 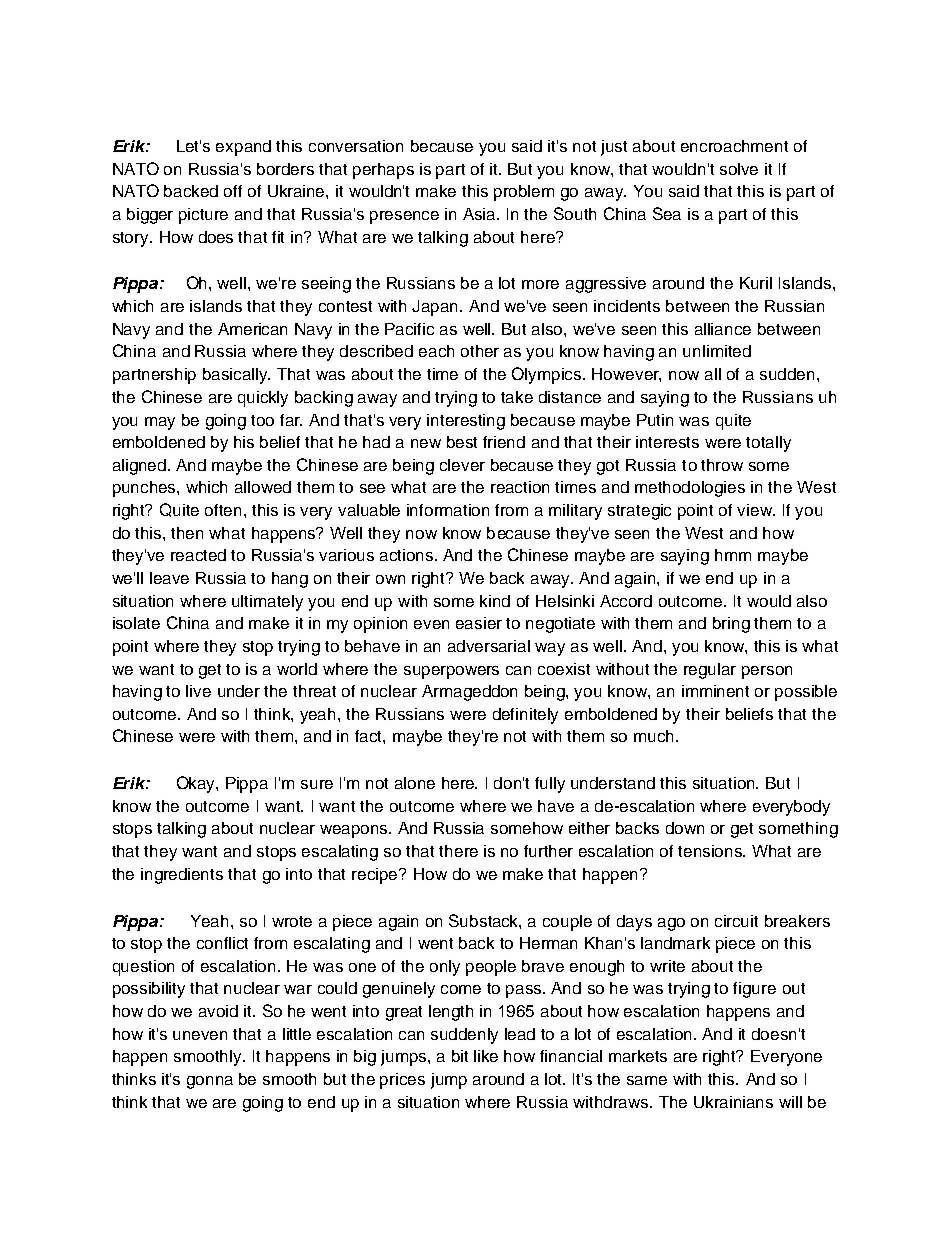 I want to click on sure, so click(x=317, y=784).
